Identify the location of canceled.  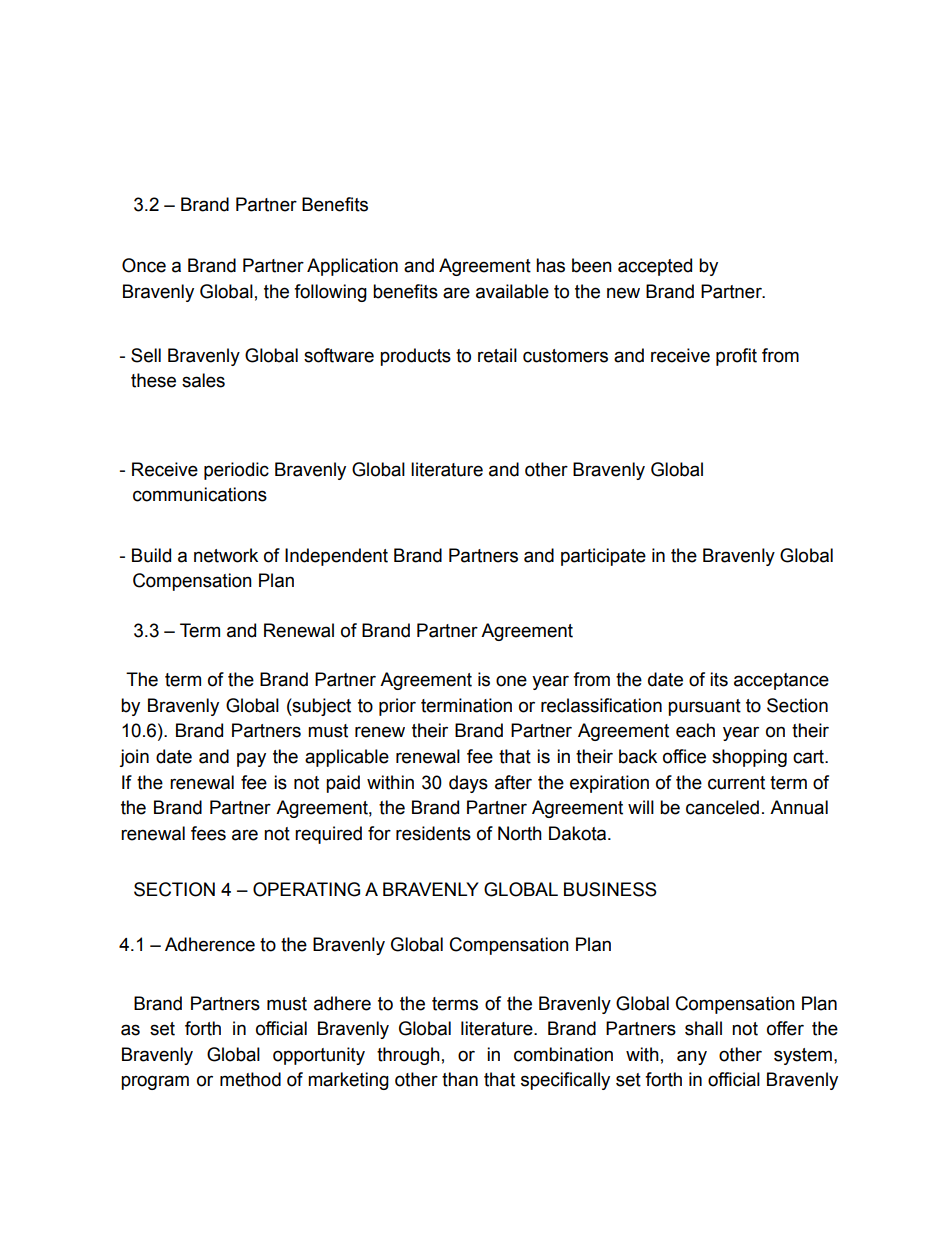
(722, 807).
